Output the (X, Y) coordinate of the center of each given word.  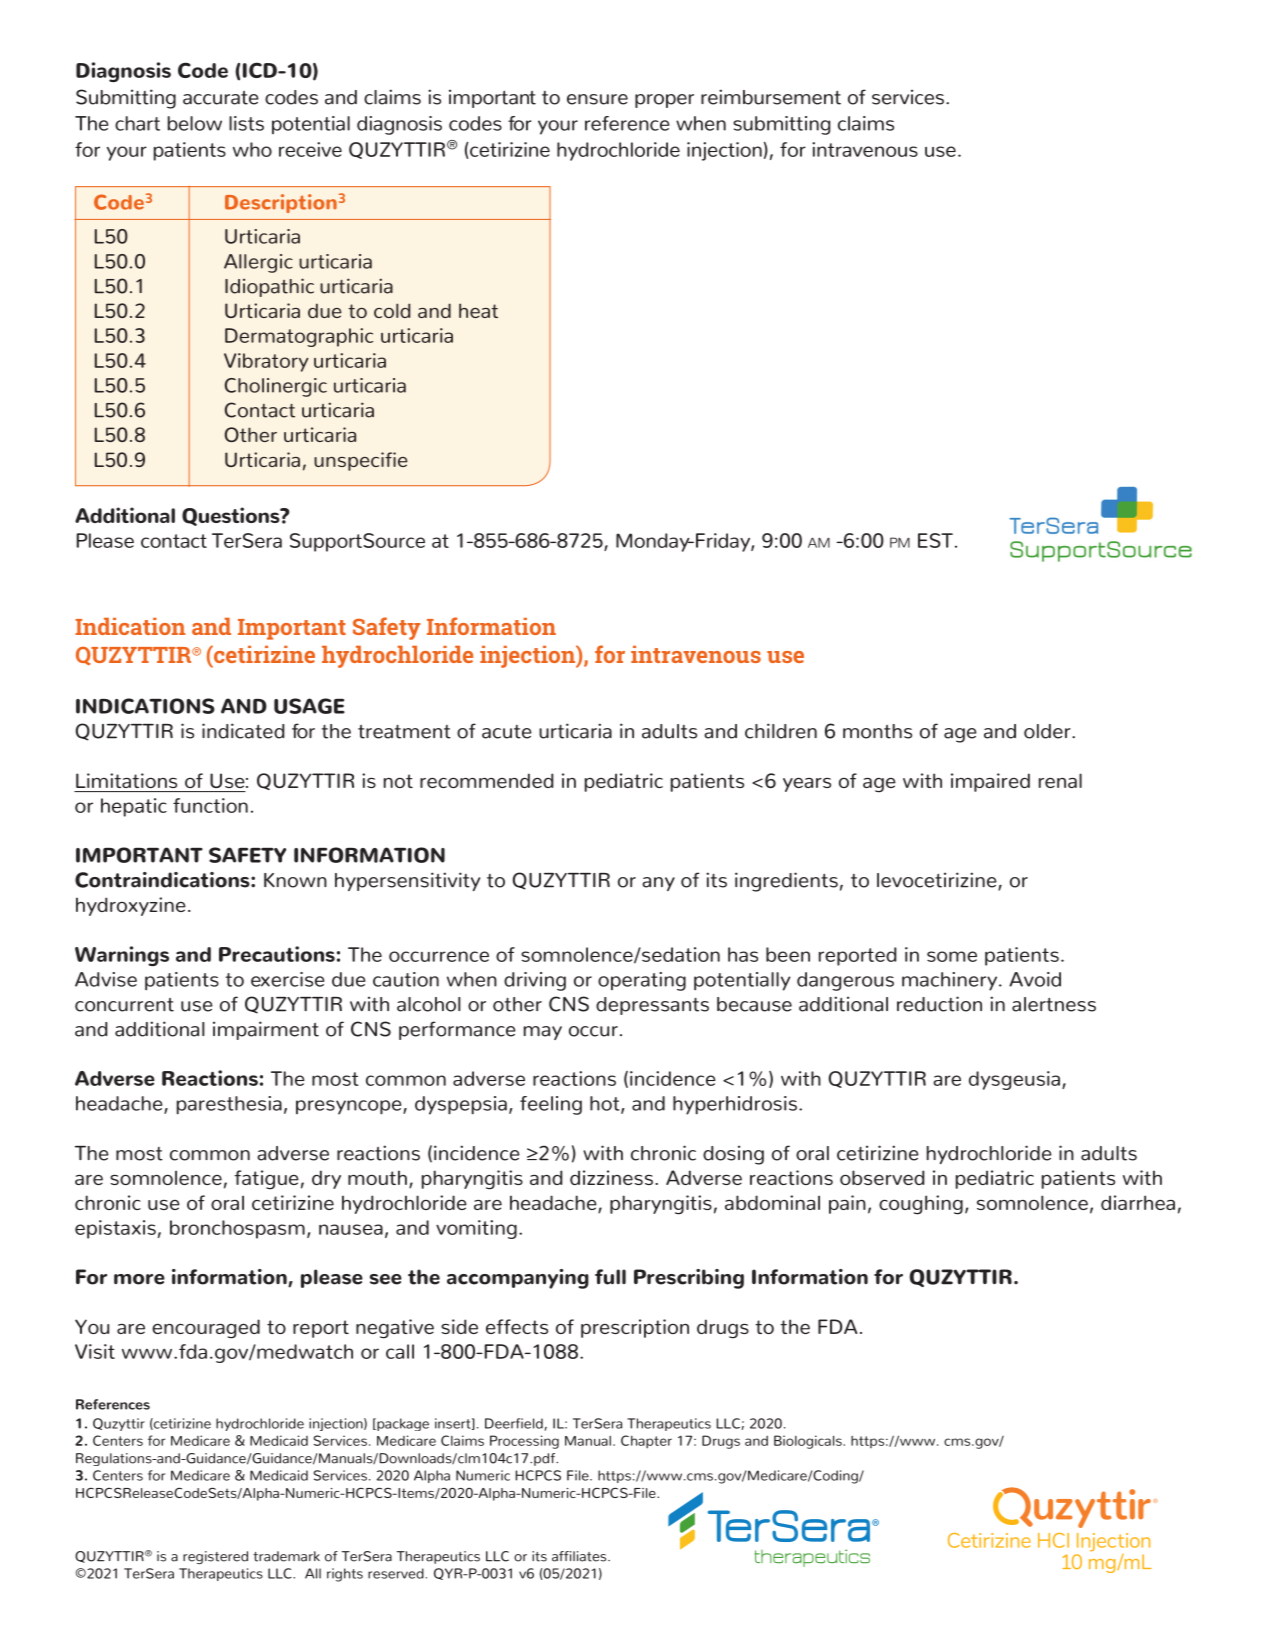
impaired (990, 782)
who (252, 149)
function (210, 805)
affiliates (580, 1556)
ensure (597, 99)
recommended (487, 780)
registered (215, 1557)
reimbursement (771, 97)
